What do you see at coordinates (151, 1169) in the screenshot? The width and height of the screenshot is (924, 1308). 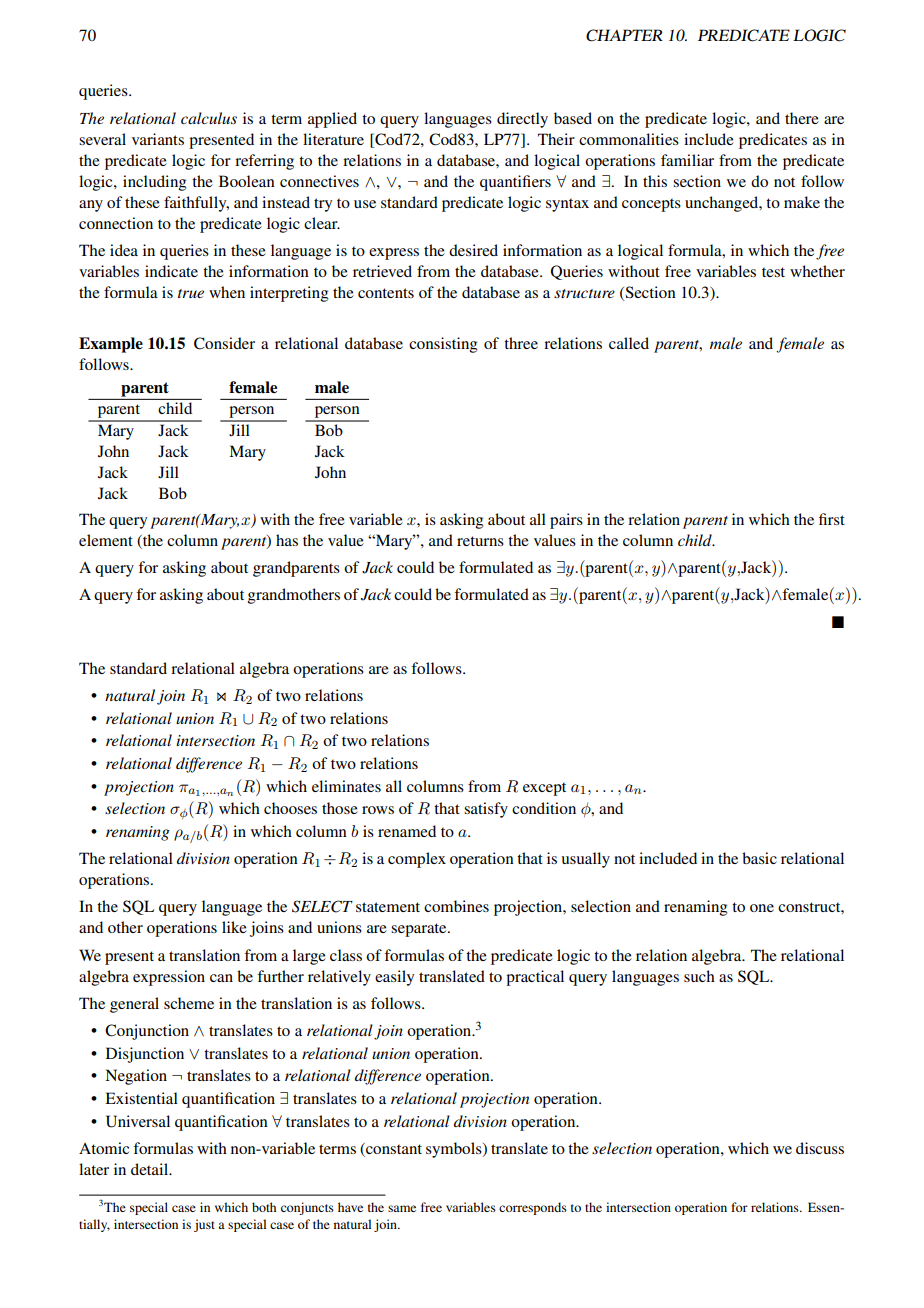 I see `detail` at bounding box center [151, 1169].
